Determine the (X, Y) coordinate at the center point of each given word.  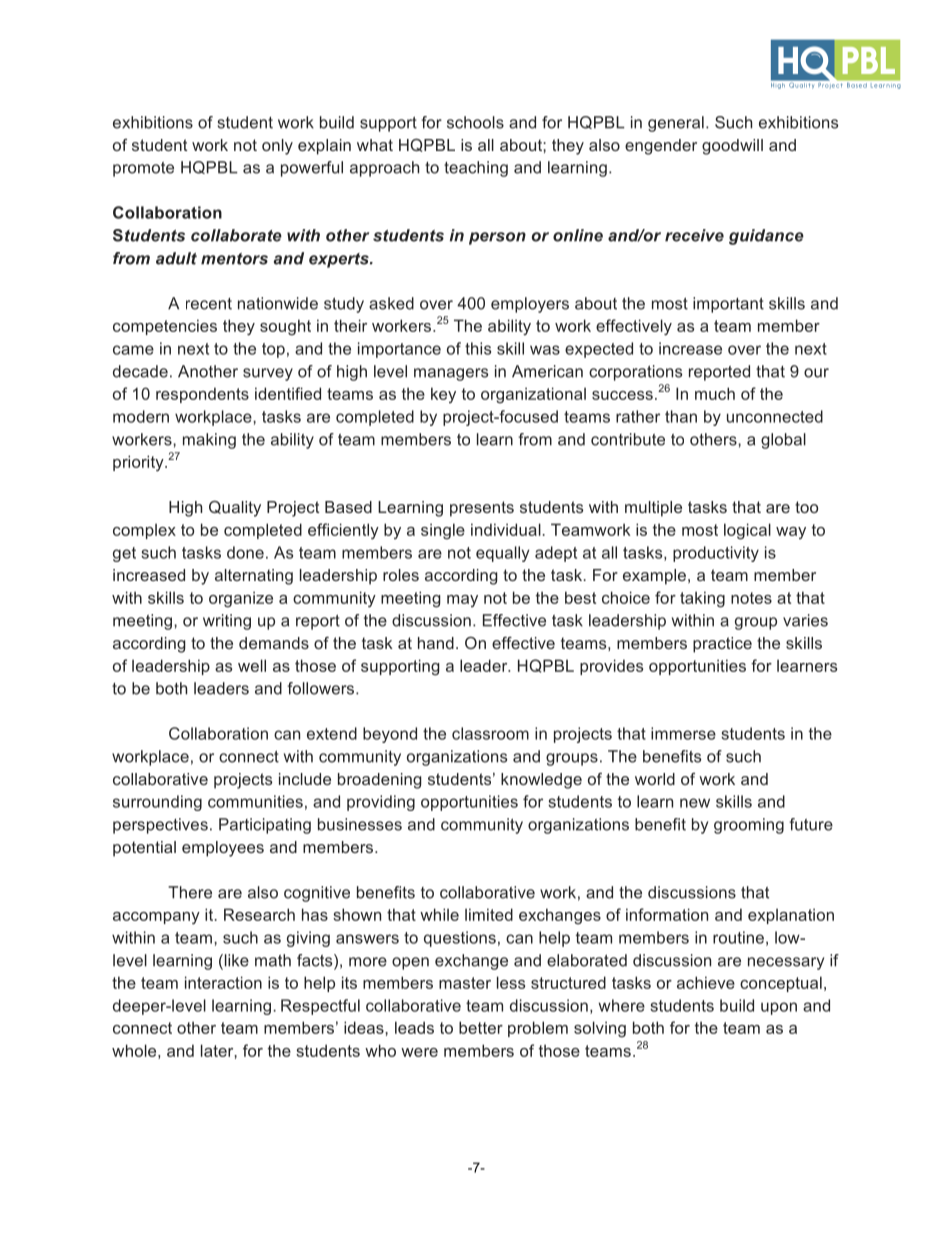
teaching (476, 169)
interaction (223, 982)
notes (751, 598)
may (462, 601)
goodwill (732, 147)
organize (241, 599)
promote (143, 169)
